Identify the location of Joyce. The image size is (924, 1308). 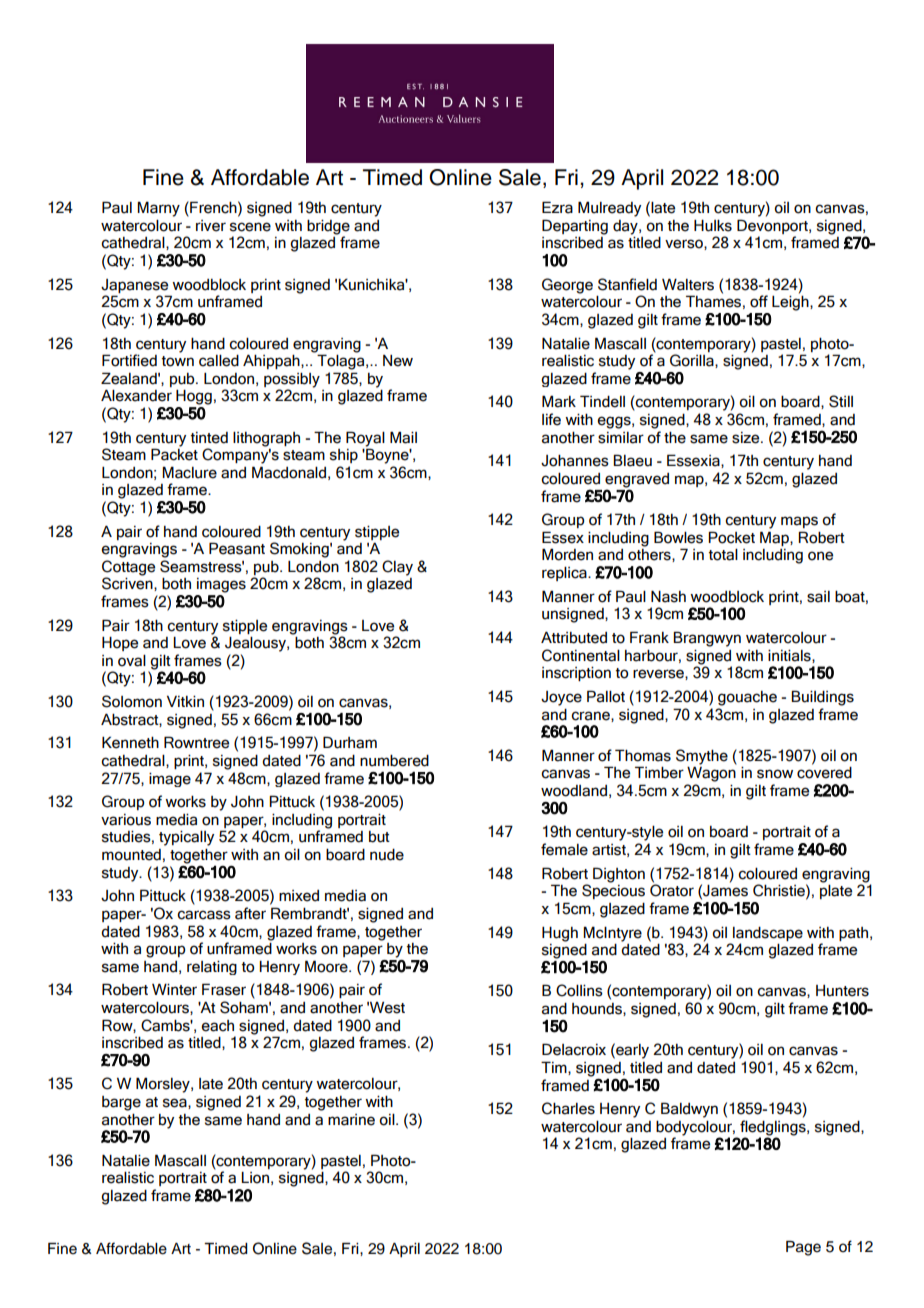
(561, 698).
